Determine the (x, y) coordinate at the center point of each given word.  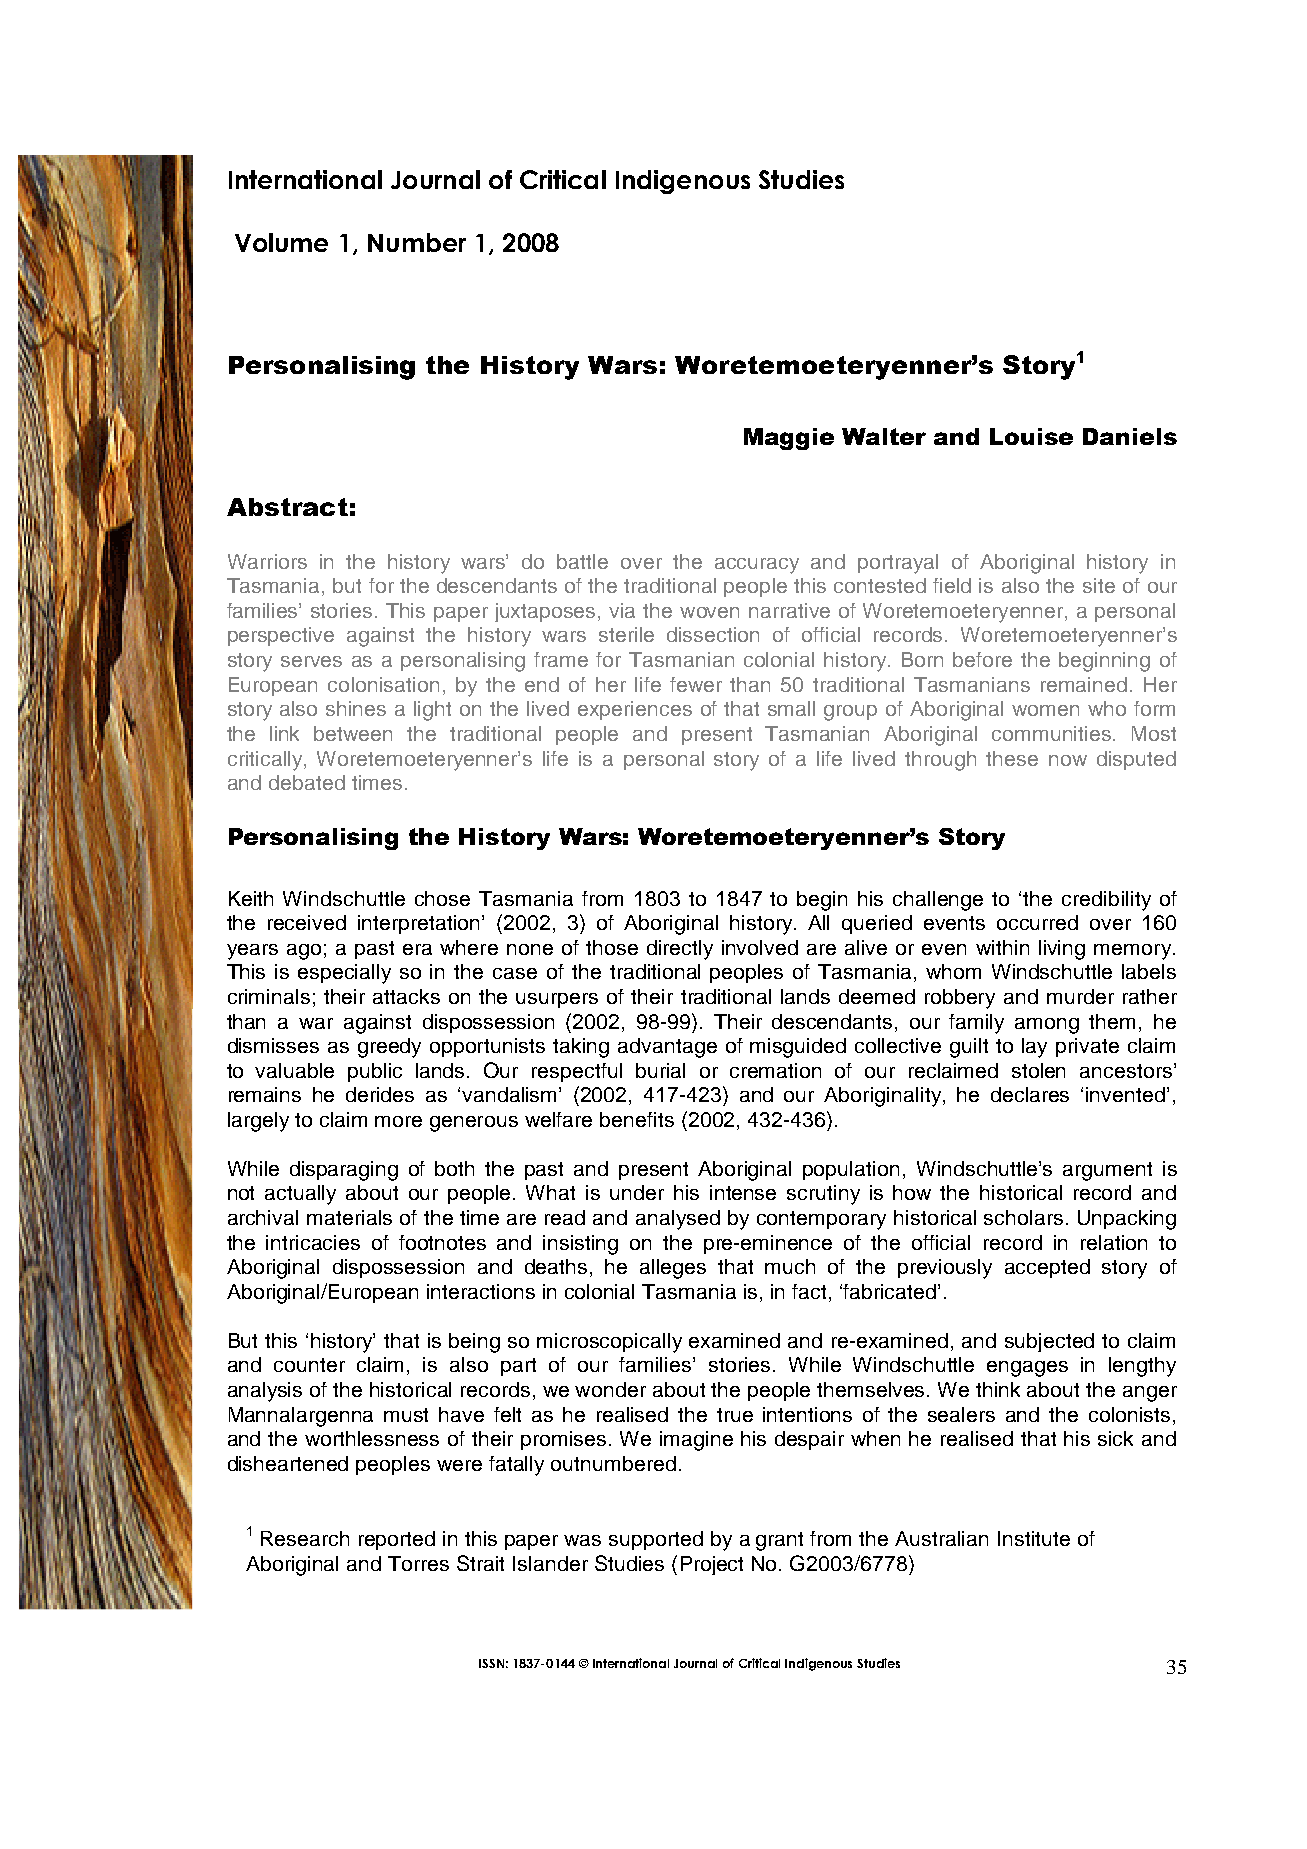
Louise (1031, 436)
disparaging (344, 1171)
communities (1053, 733)
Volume (281, 242)
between (353, 733)
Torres (418, 1563)
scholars (1023, 1217)
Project (712, 1565)
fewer (696, 684)
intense (743, 1192)
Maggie (789, 439)
